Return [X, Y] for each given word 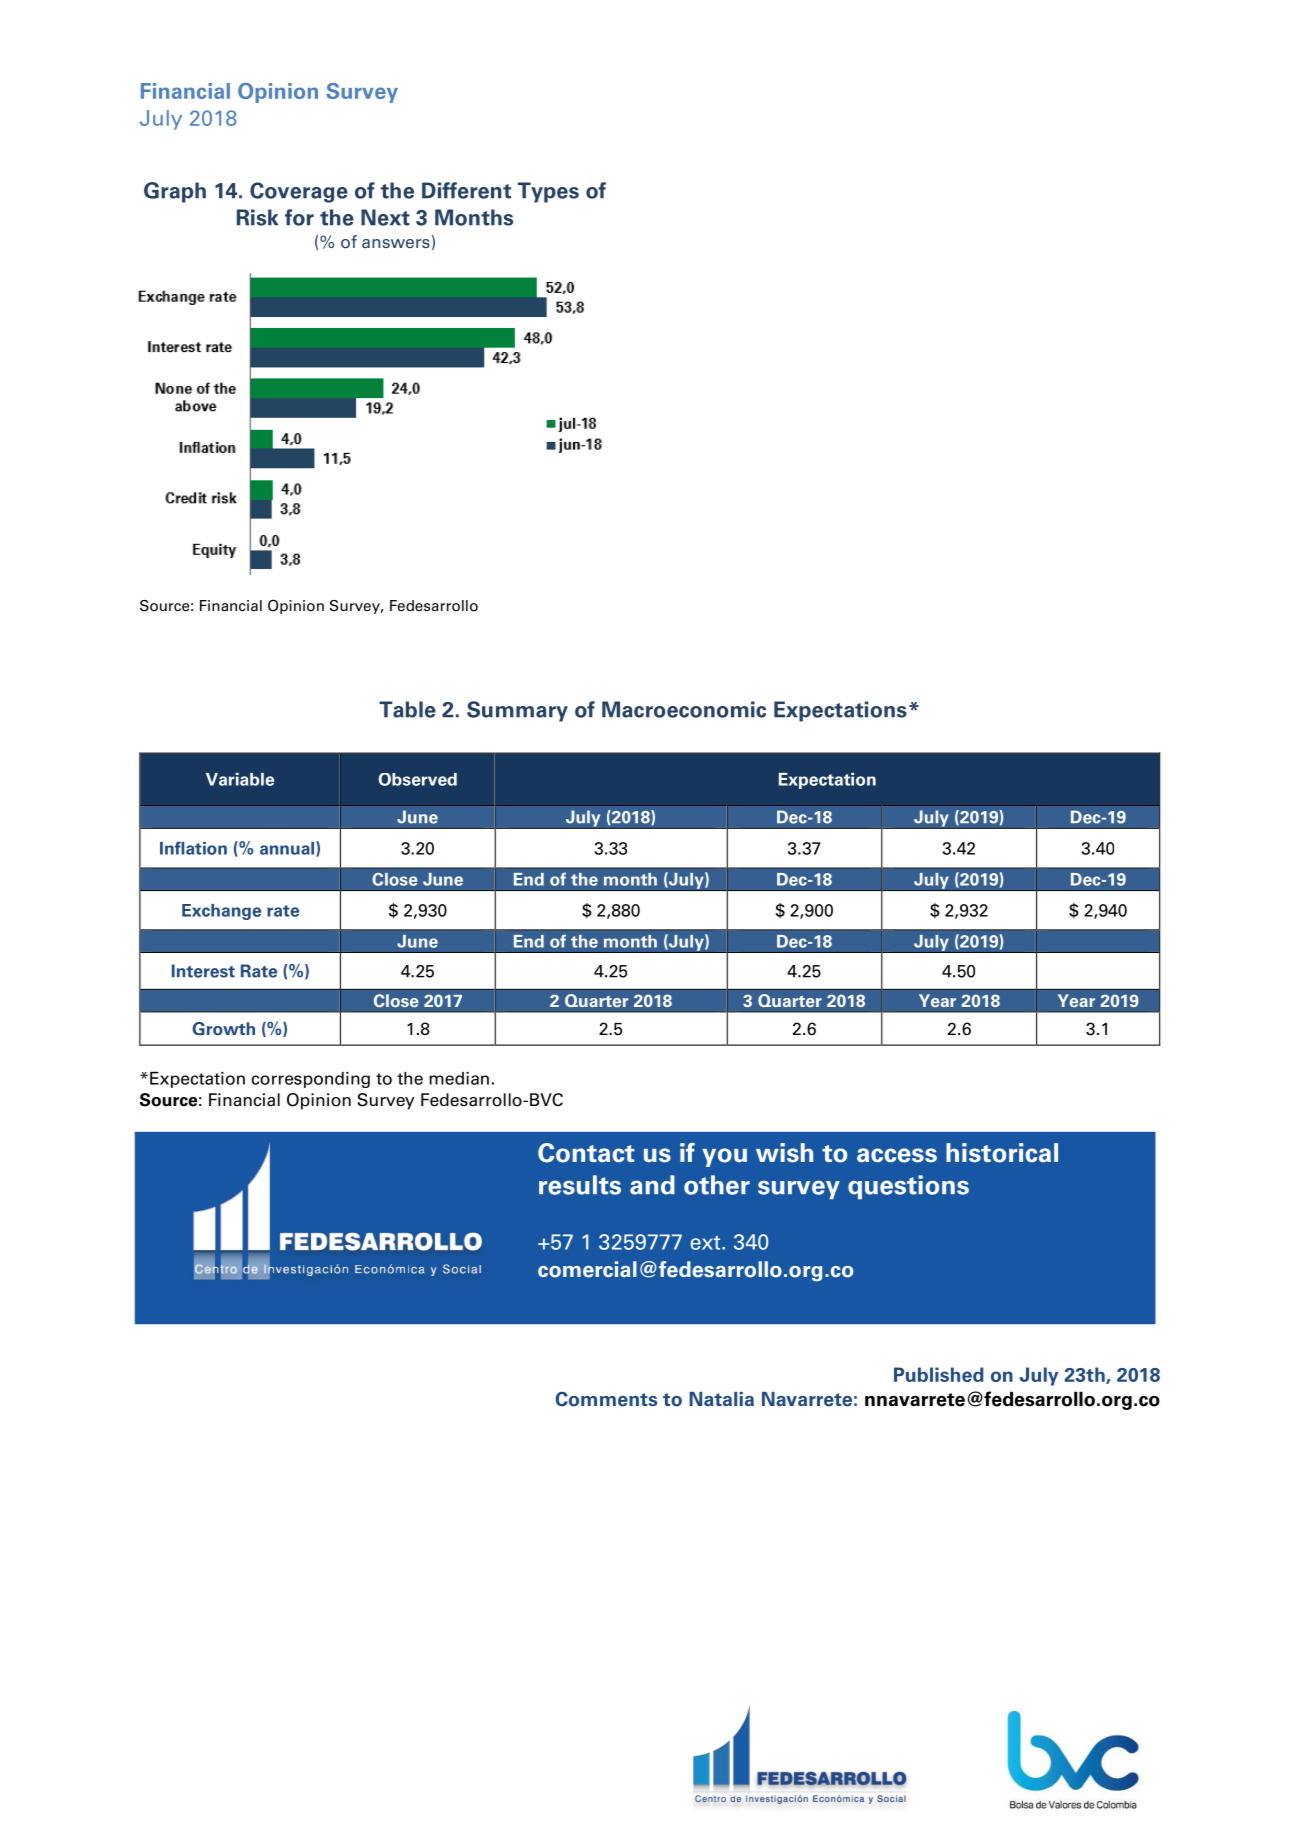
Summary [517, 711]
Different [466, 190]
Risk [257, 217]
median [459, 1078]
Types [548, 192]
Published [938, 1374]
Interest [203, 971]
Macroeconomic [684, 709]
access [897, 1155]
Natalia [721, 1399]
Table [407, 709]
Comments [606, 1399]
